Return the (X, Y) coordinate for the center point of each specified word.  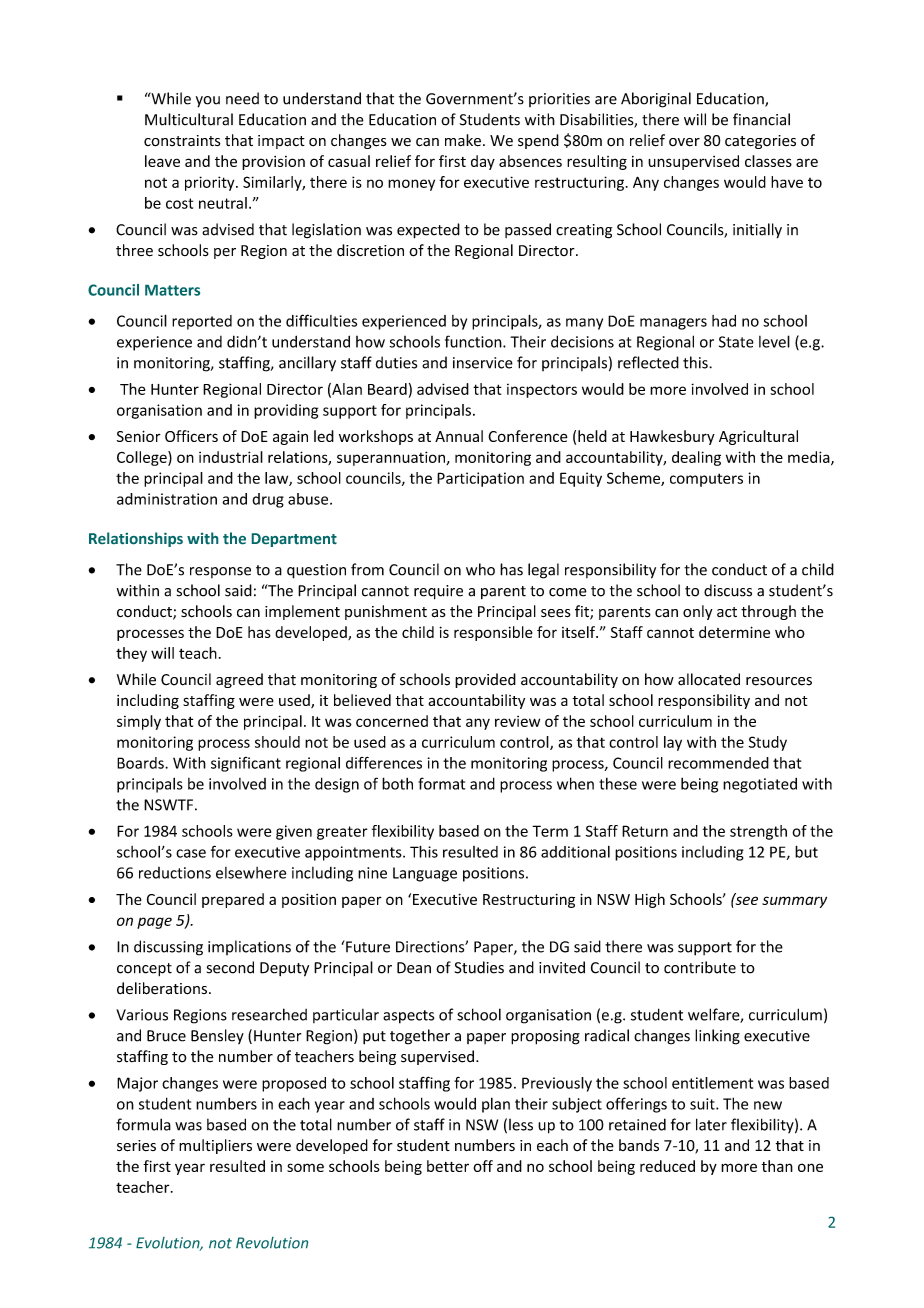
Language (425, 874)
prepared (233, 900)
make (463, 140)
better (448, 1166)
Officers (191, 436)
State (736, 342)
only (698, 612)
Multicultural (189, 119)
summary (794, 902)
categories (760, 142)
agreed (239, 680)
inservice (483, 363)
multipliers (215, 1146)
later (711, 1124)
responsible (493, 633)
